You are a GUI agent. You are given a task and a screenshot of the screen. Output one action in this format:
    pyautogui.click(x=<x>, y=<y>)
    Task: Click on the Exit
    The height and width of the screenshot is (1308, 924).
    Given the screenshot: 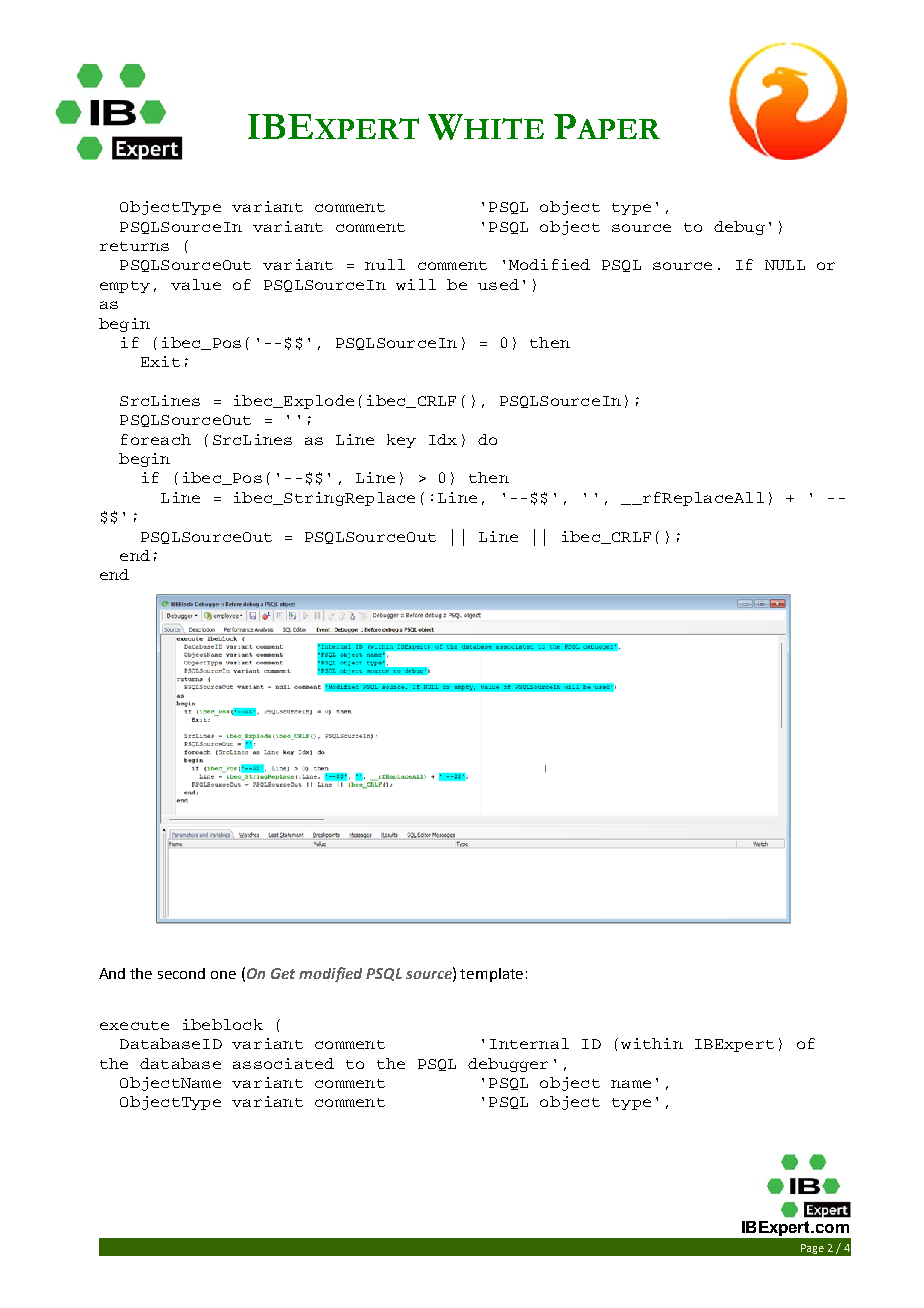 What is the action you would take?
    pyautogui.click(x=160, y=361)
